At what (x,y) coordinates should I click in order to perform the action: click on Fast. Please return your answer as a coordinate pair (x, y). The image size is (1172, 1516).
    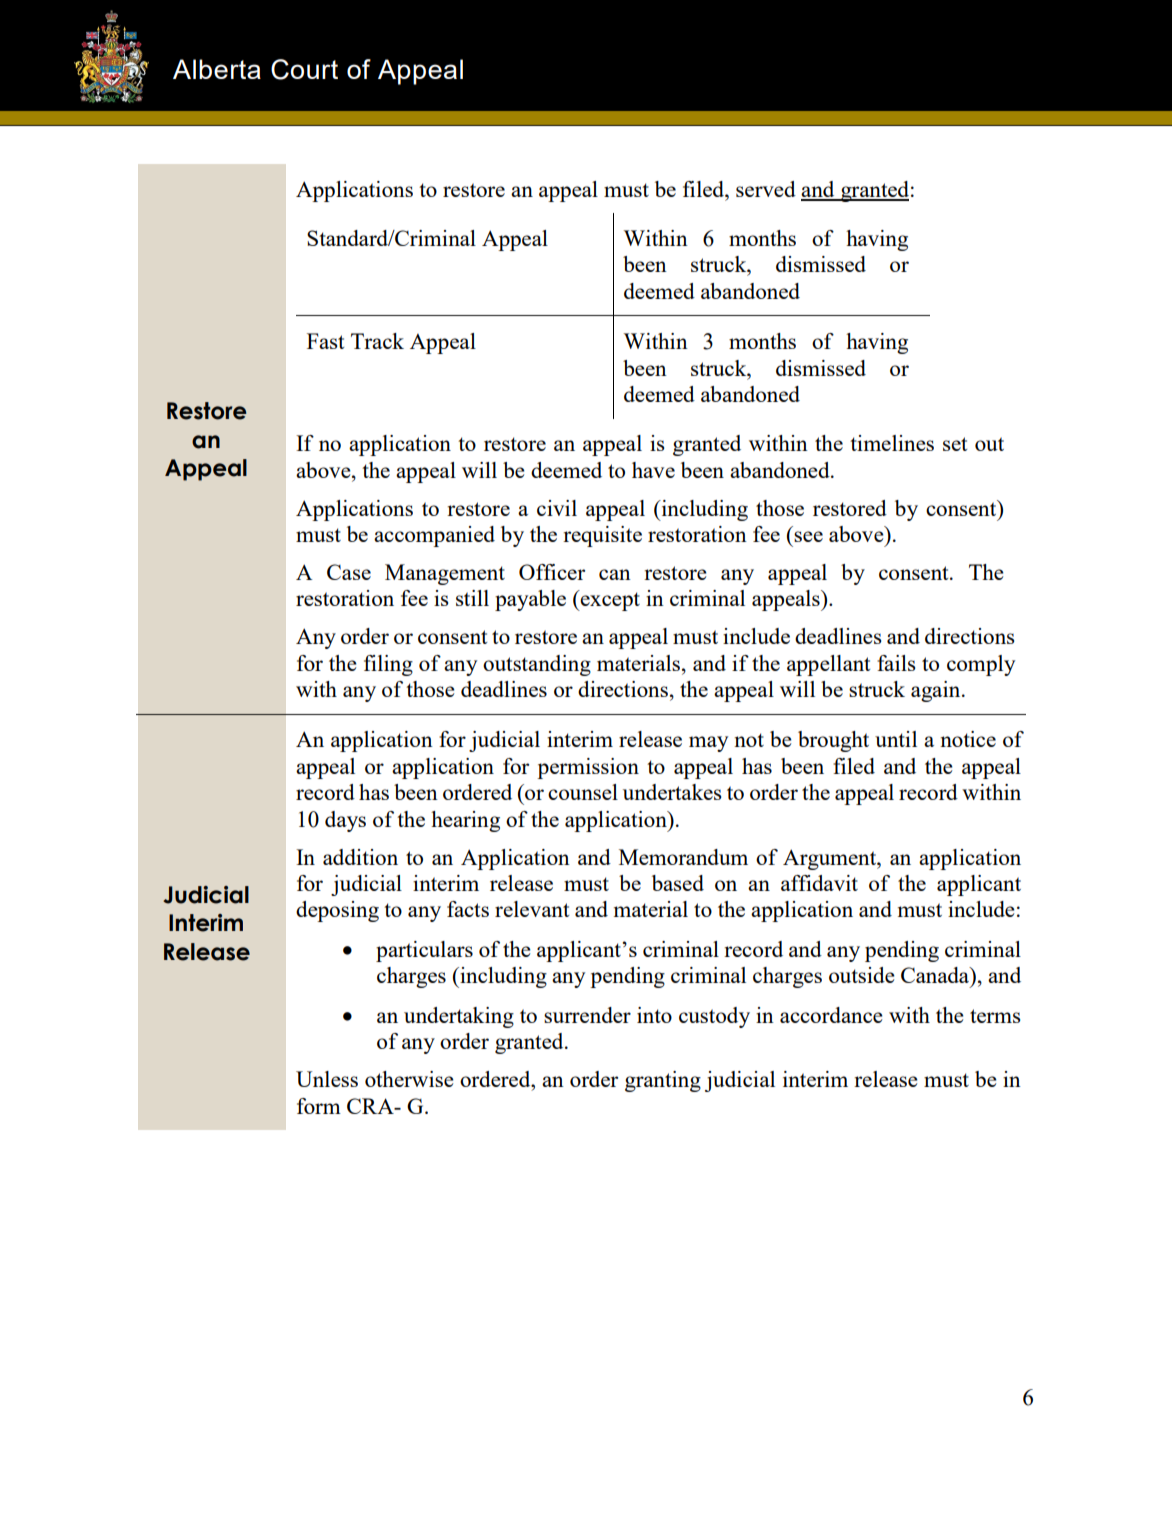
    Looking at the image, I should click on (325, 341).
